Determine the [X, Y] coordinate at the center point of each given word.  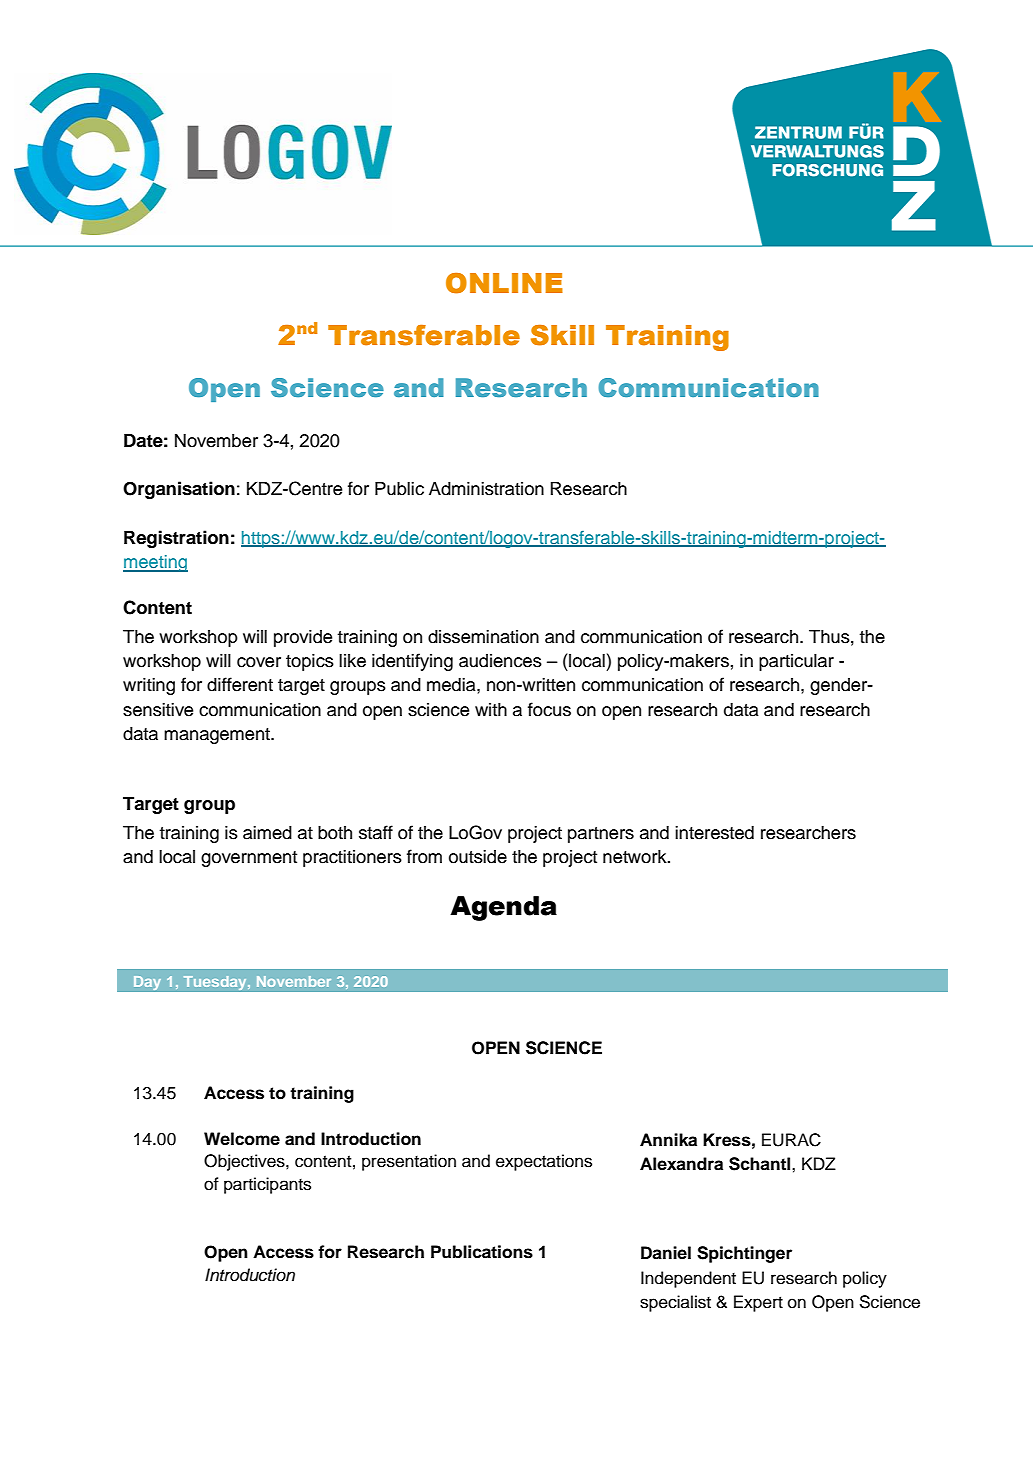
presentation [409, 1162]
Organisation [179, 490]
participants [267, 1185]
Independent [688, 1279]
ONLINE [504, 283]
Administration [486, 489]
